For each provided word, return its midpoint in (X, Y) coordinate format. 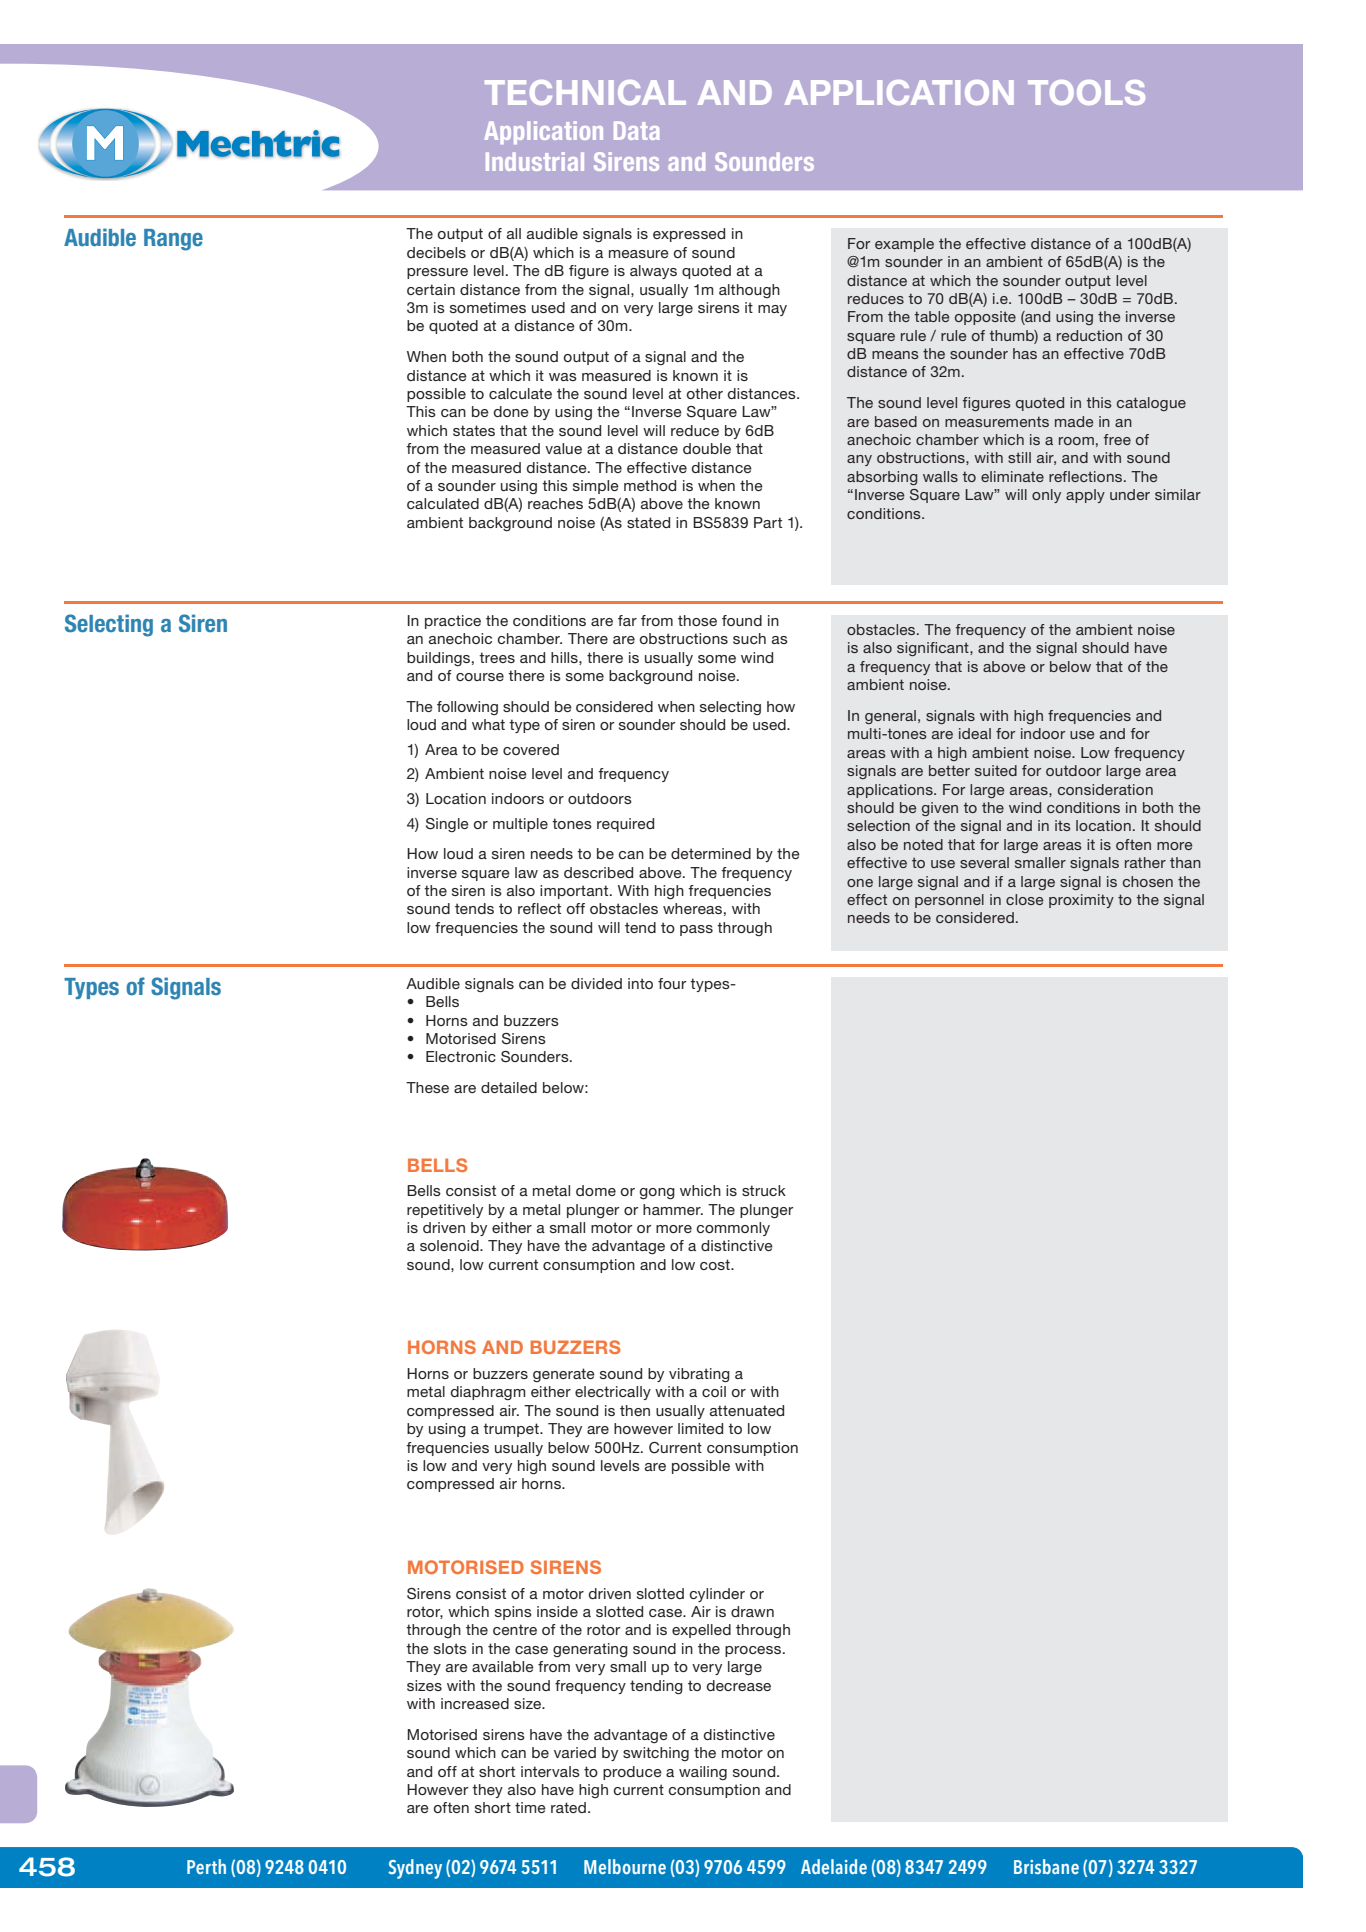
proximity (1081, 901)
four (672, 983)
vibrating (699, 1375)
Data (637, 130)
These (427, 1087)
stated (648, 522)
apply (1085, 496)
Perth (206, 1866)
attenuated (747, 1410)
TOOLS (1086, 92)
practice (453, 622)
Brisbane (1046, 1866)
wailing (703, 1773)
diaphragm (488, 1393)
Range (173, 240)
